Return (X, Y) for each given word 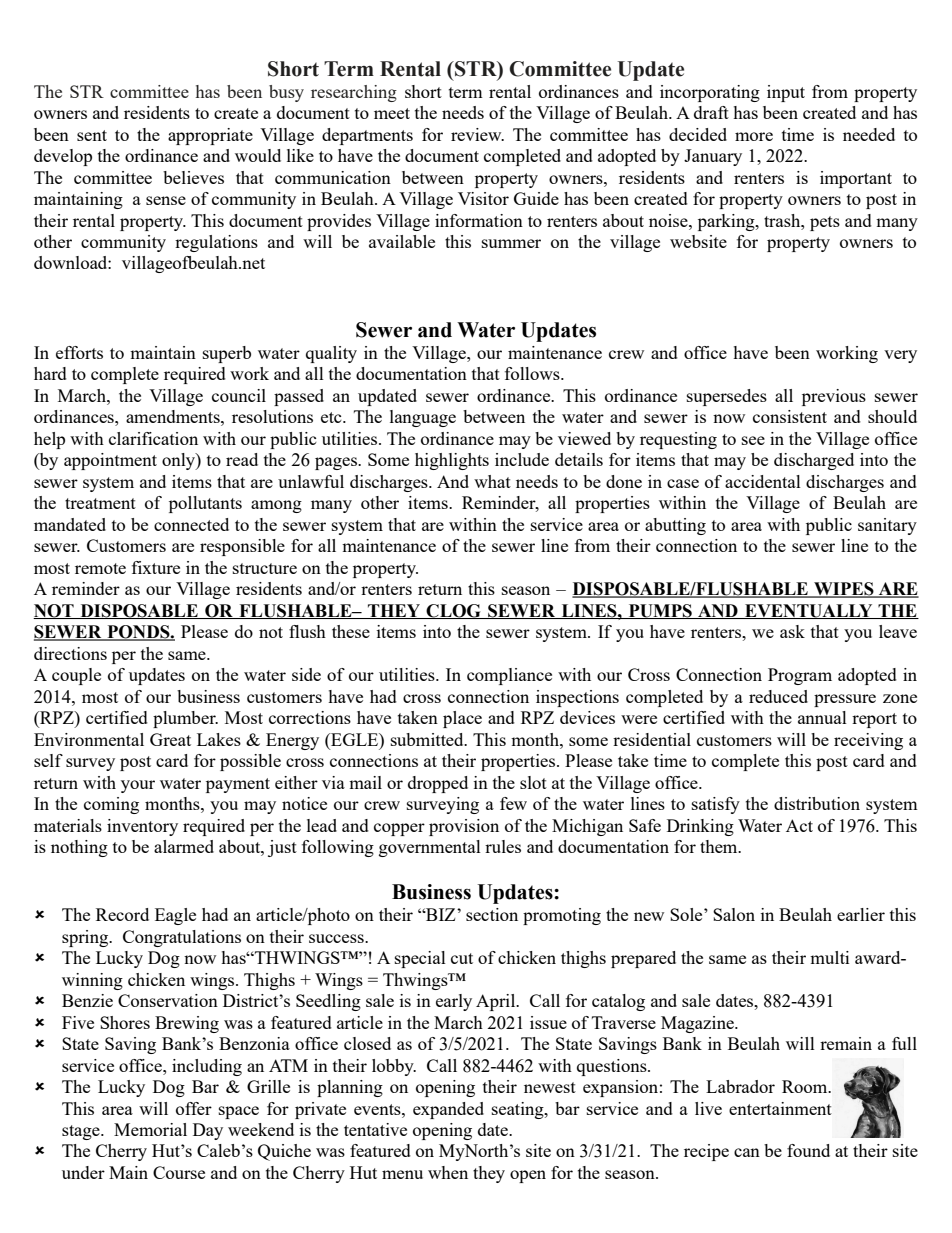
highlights (452, 461)
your (138, 786)
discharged (814, 461)
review (477, 134)
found (808, 1150)
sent (92, 135)
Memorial (150, 1129)
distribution (817, 803)
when (448, 1172)
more (754, 136)
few (513, 803)
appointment (110, 461)
